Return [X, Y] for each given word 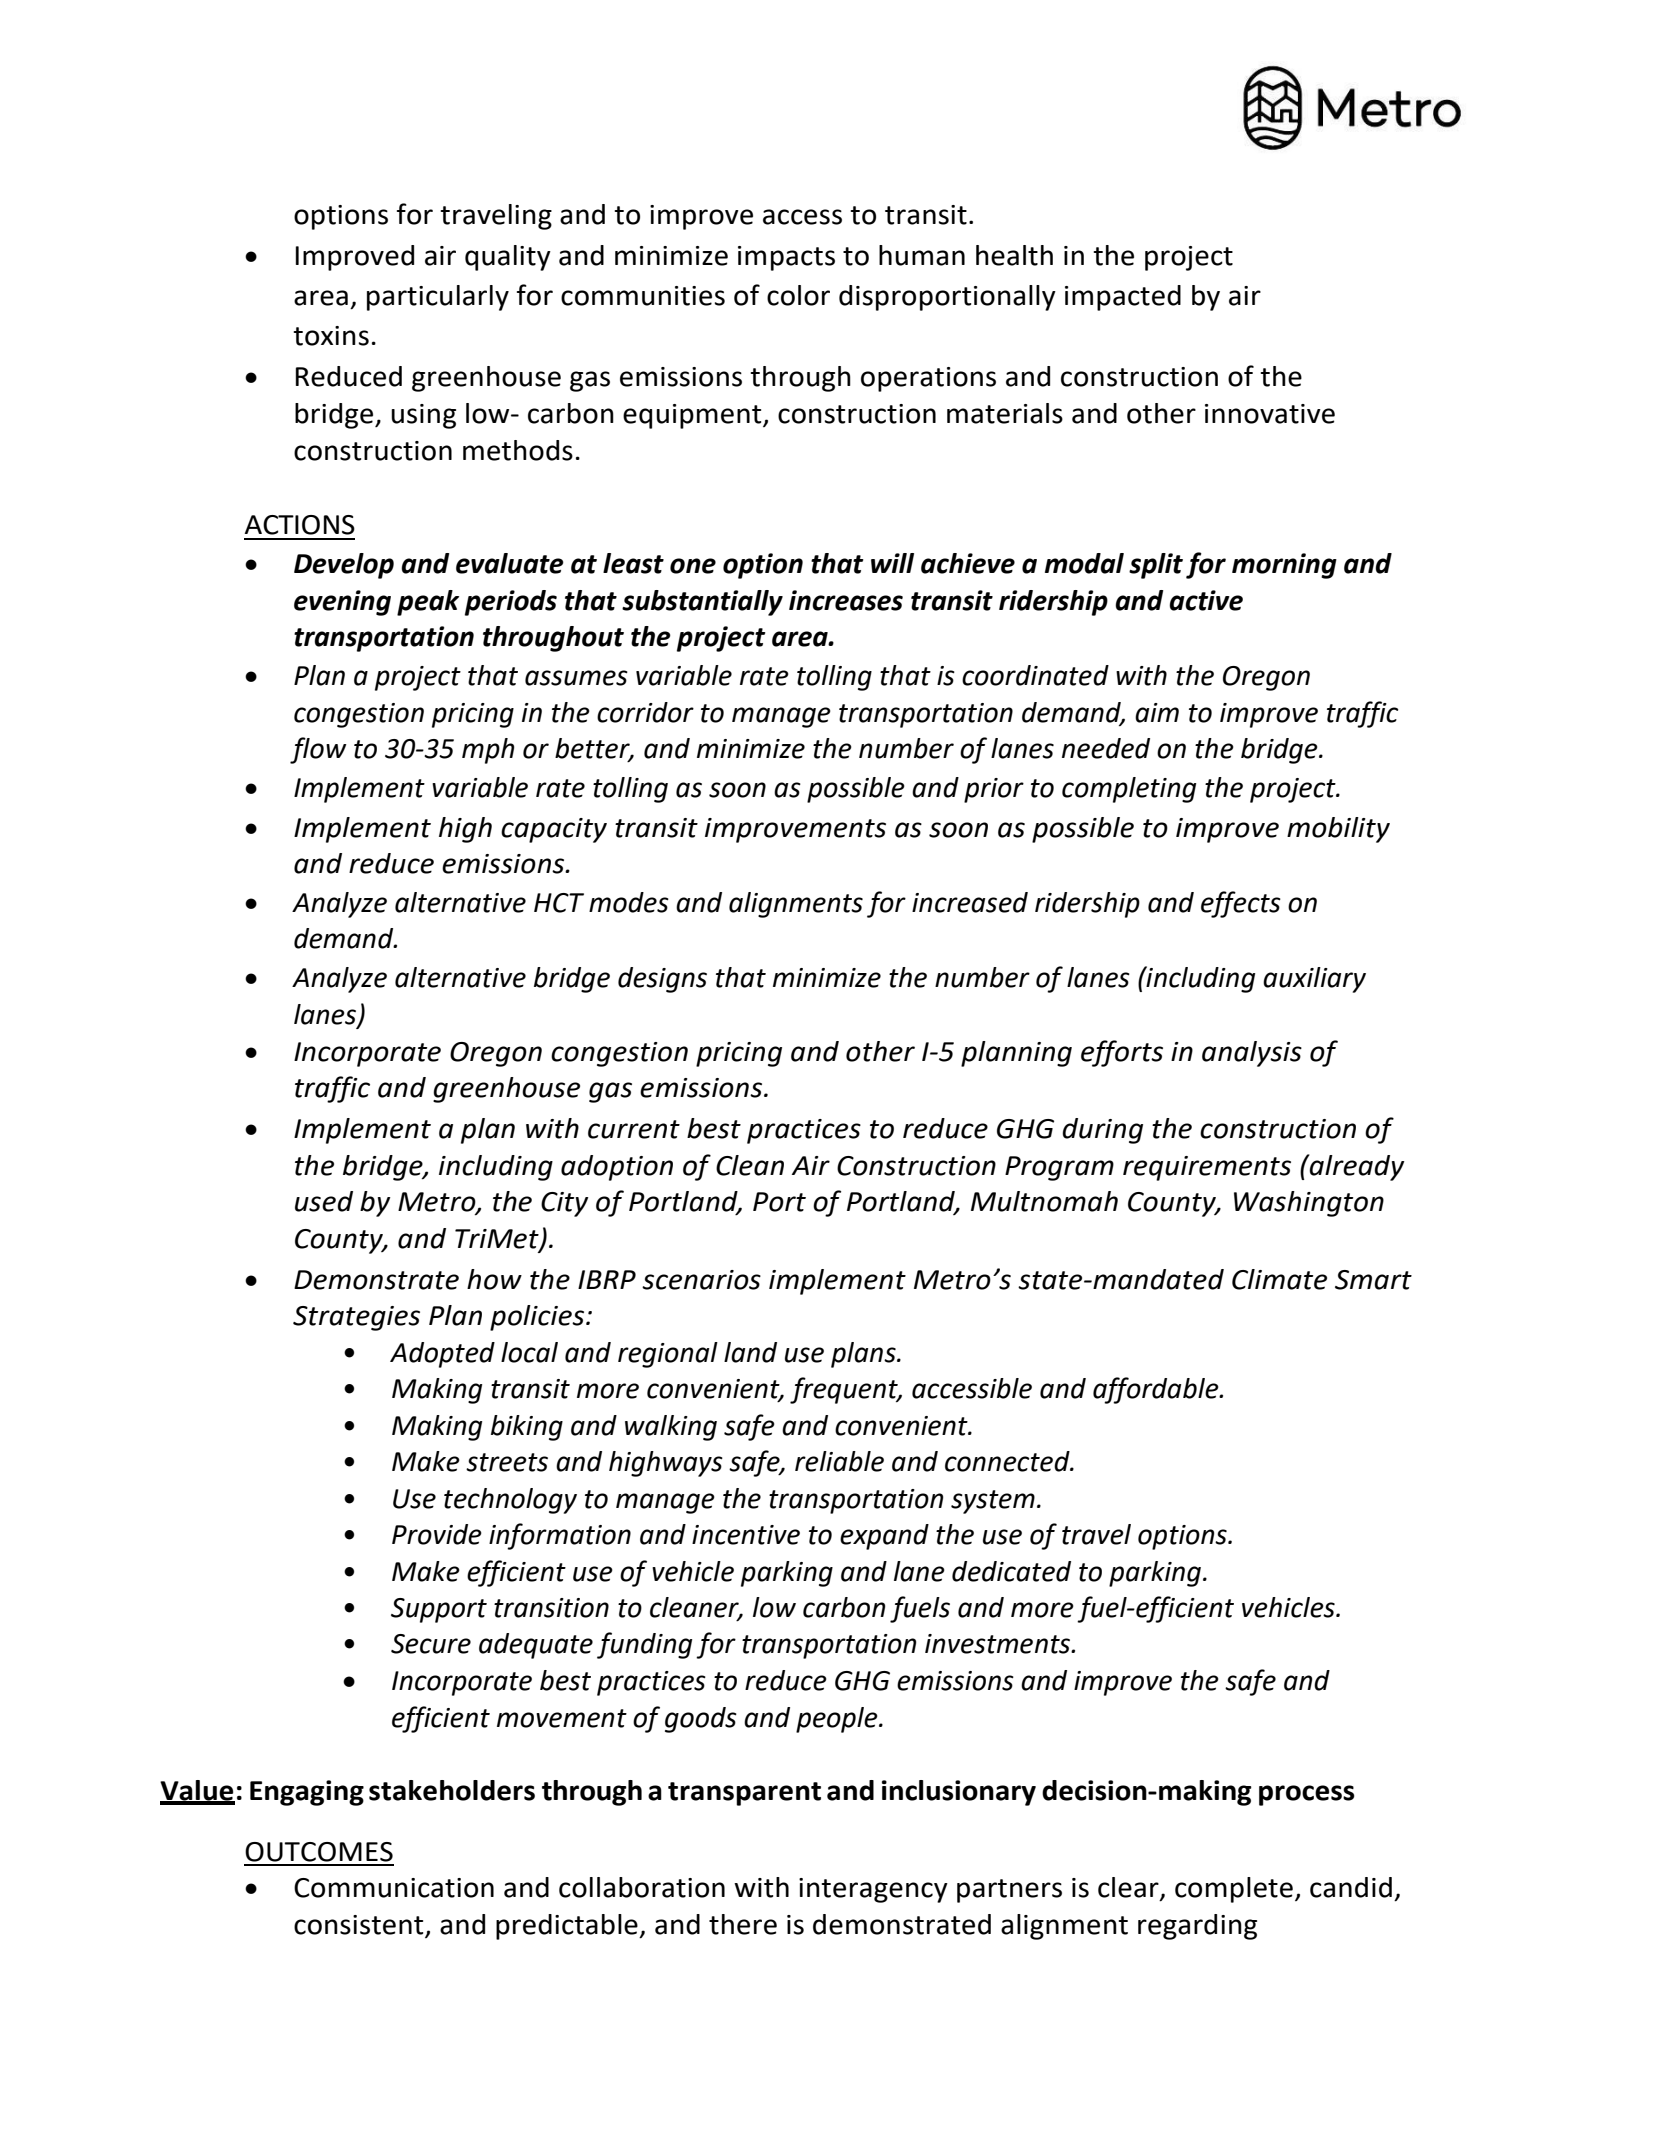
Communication [394, 1888]
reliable [839, 1461]
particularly [438, 298]
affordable [1157, 1390]
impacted [1123, 298]
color [798, 295]
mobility [1338, 830]
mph [488, 751]
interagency [873, 1890]
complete [1234, 1890]
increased [970, 902]
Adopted [442, 1355]
